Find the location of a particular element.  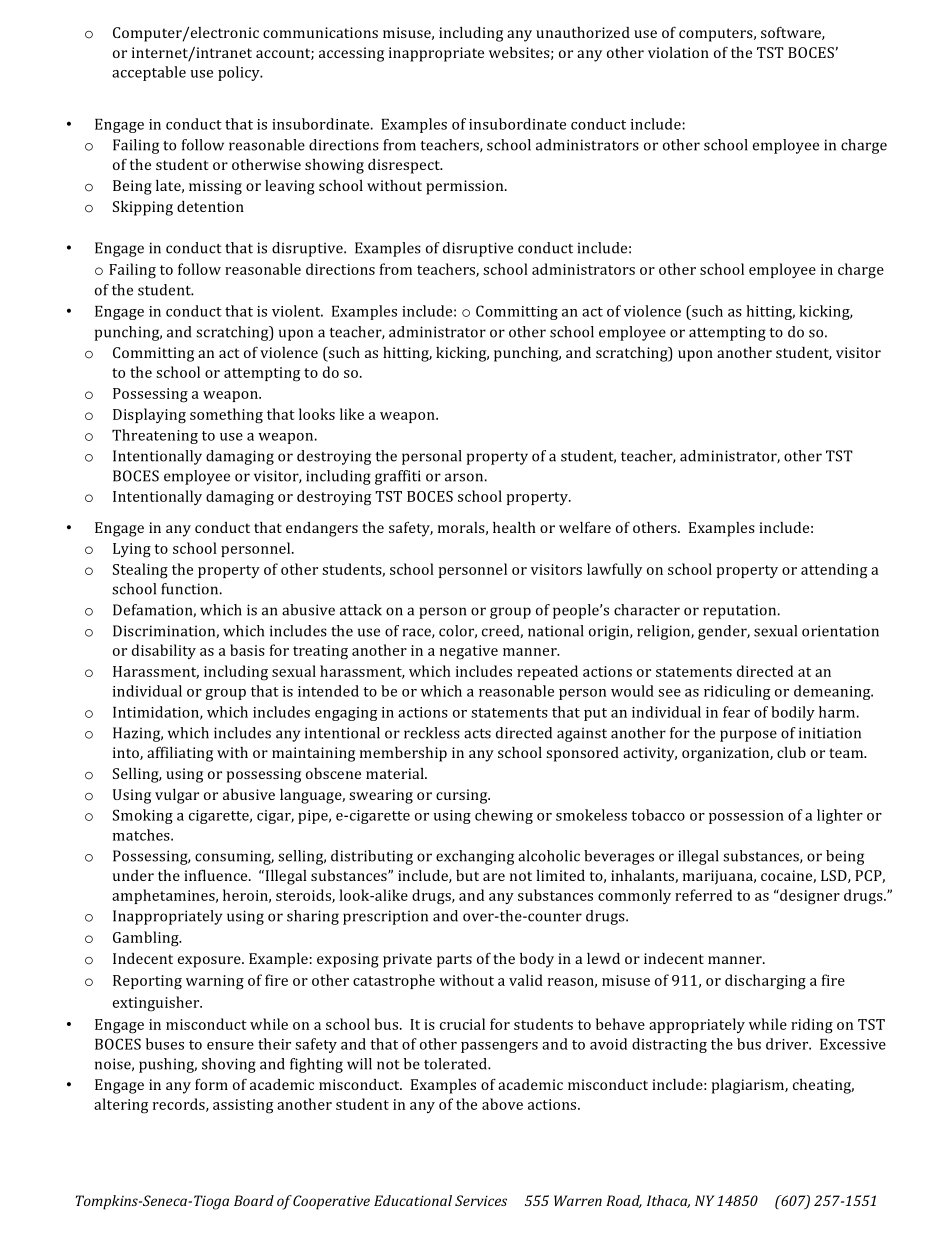

orientation is located at coordinates (840, 631).
